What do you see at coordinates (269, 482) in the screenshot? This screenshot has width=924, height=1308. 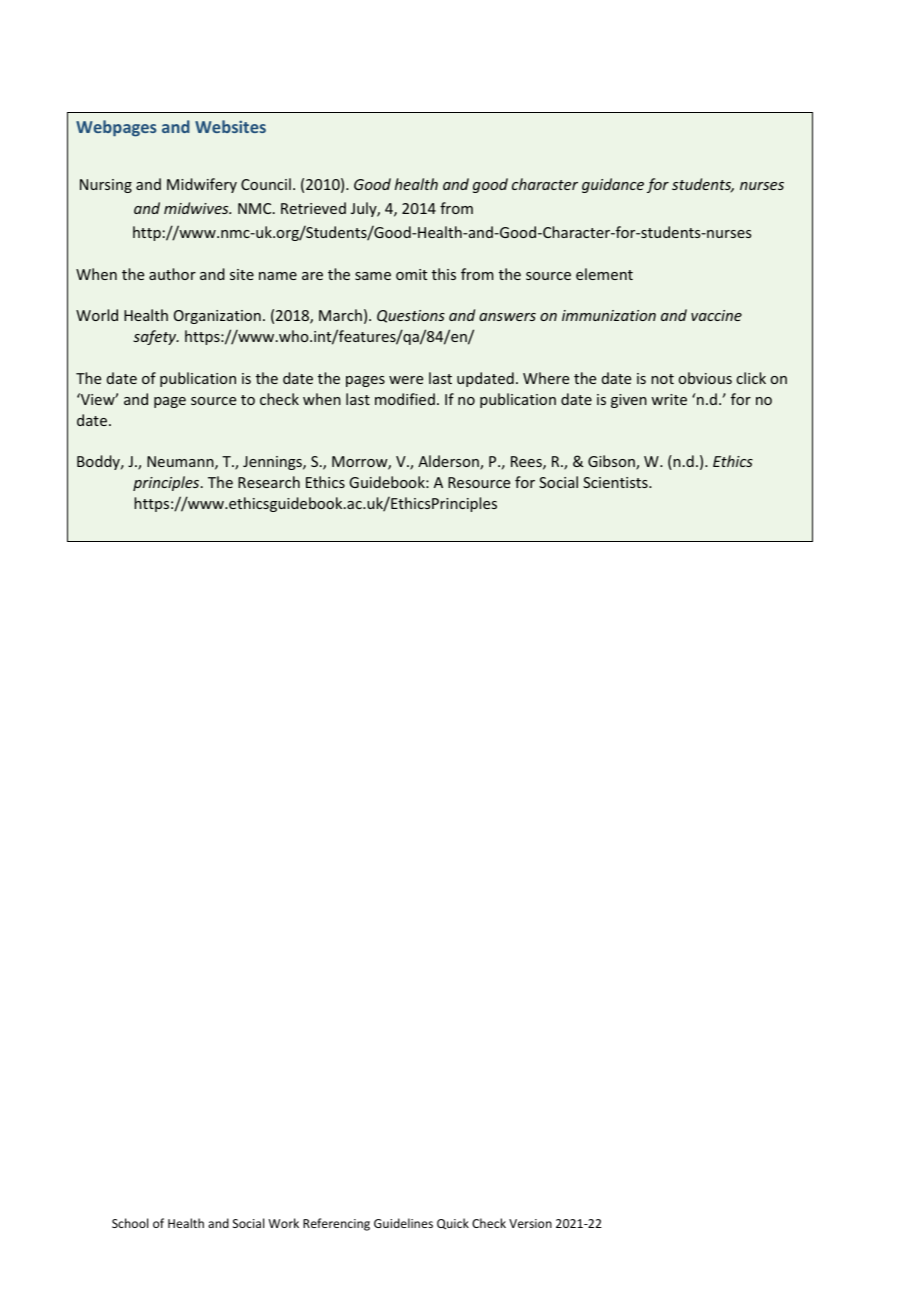 I see `Research` at bounding box center [269, 482].
